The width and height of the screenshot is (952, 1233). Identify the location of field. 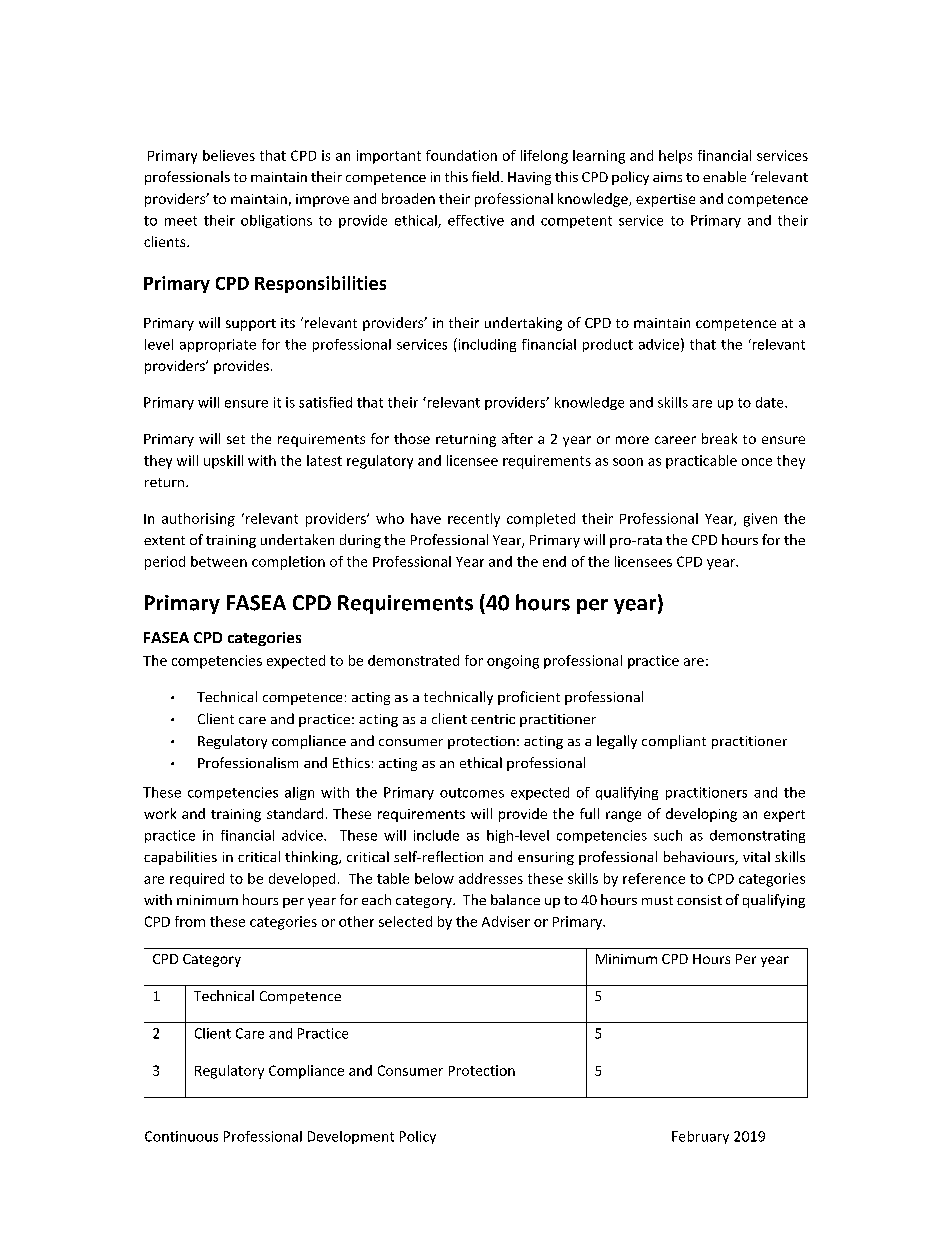
(485, 176).
